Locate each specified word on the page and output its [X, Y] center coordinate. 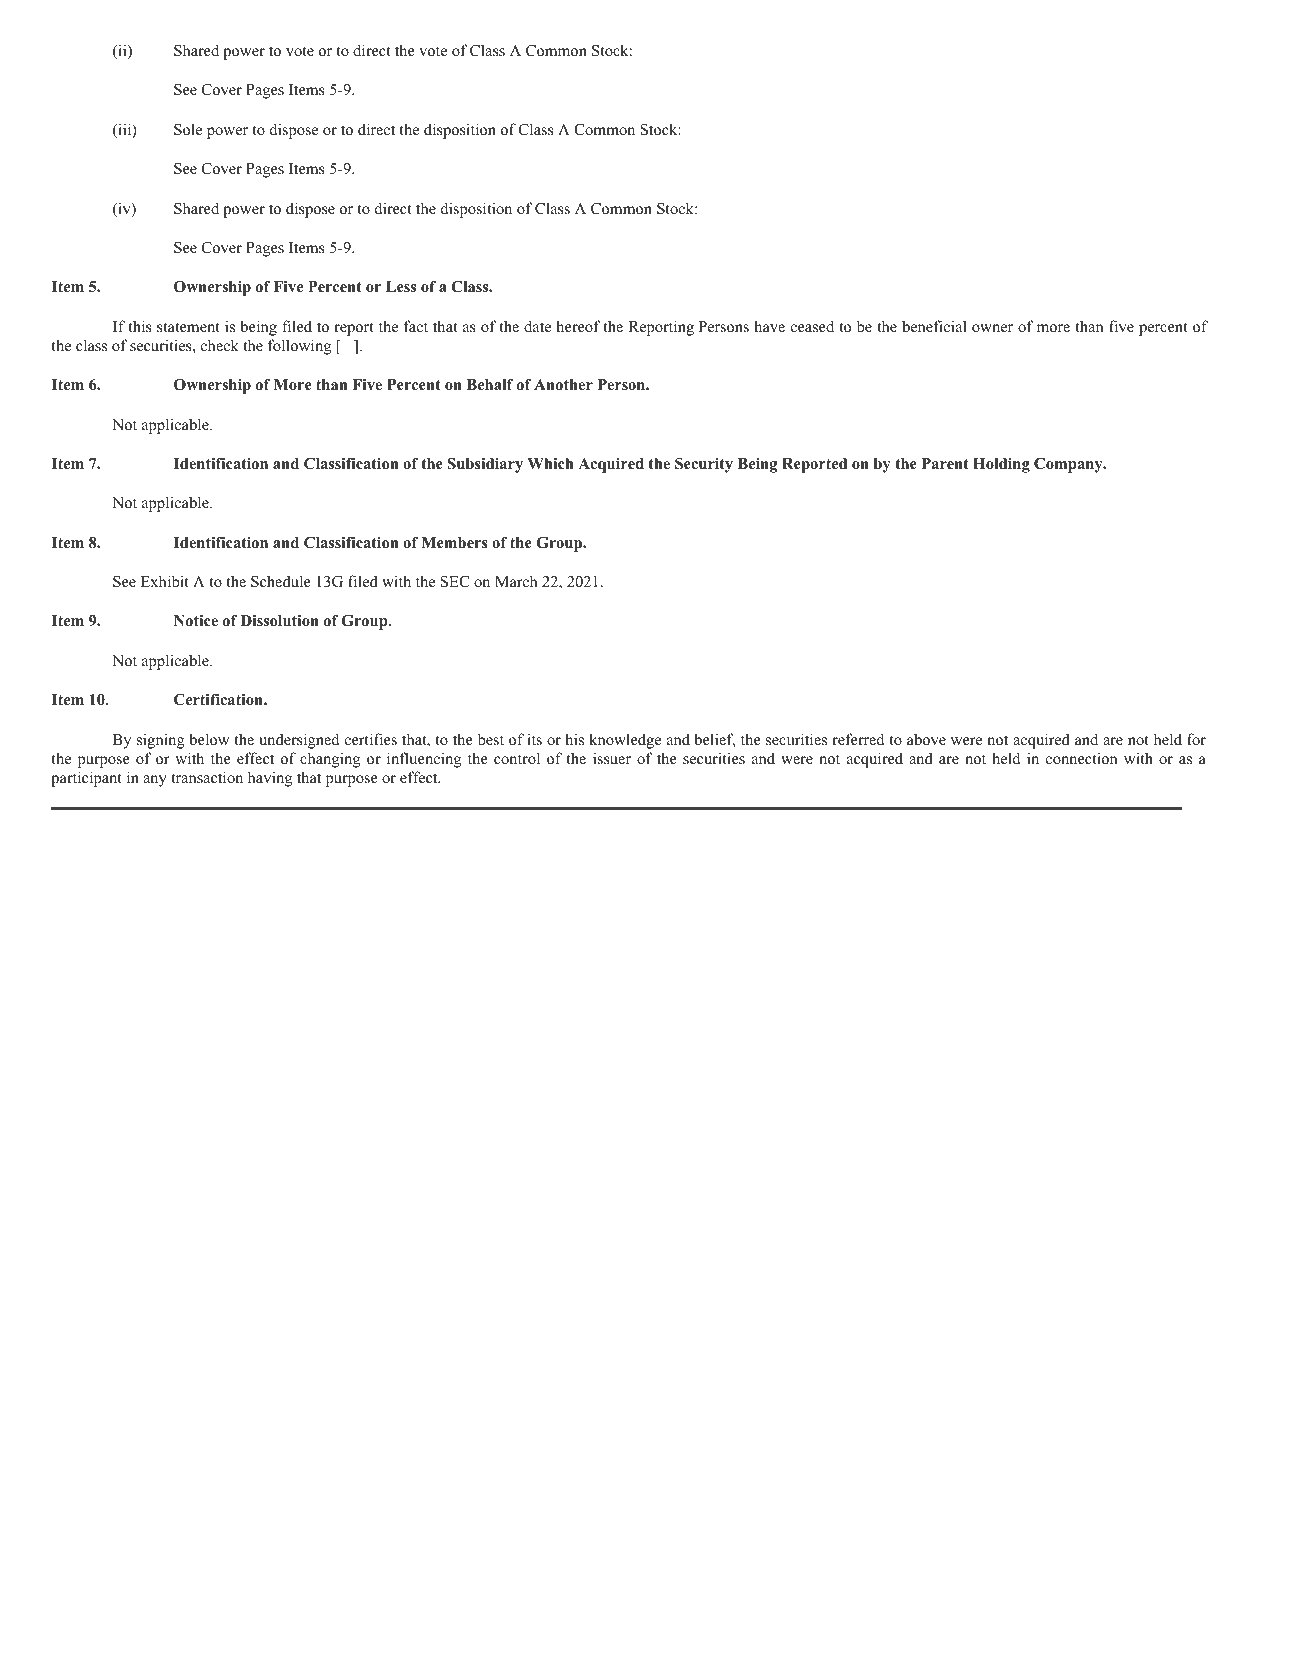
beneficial [934, 326]
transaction [207, 777]
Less [401, 287]
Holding [1001, 465]
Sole [188, 129]
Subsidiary [485, 465]
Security [704, 465]
